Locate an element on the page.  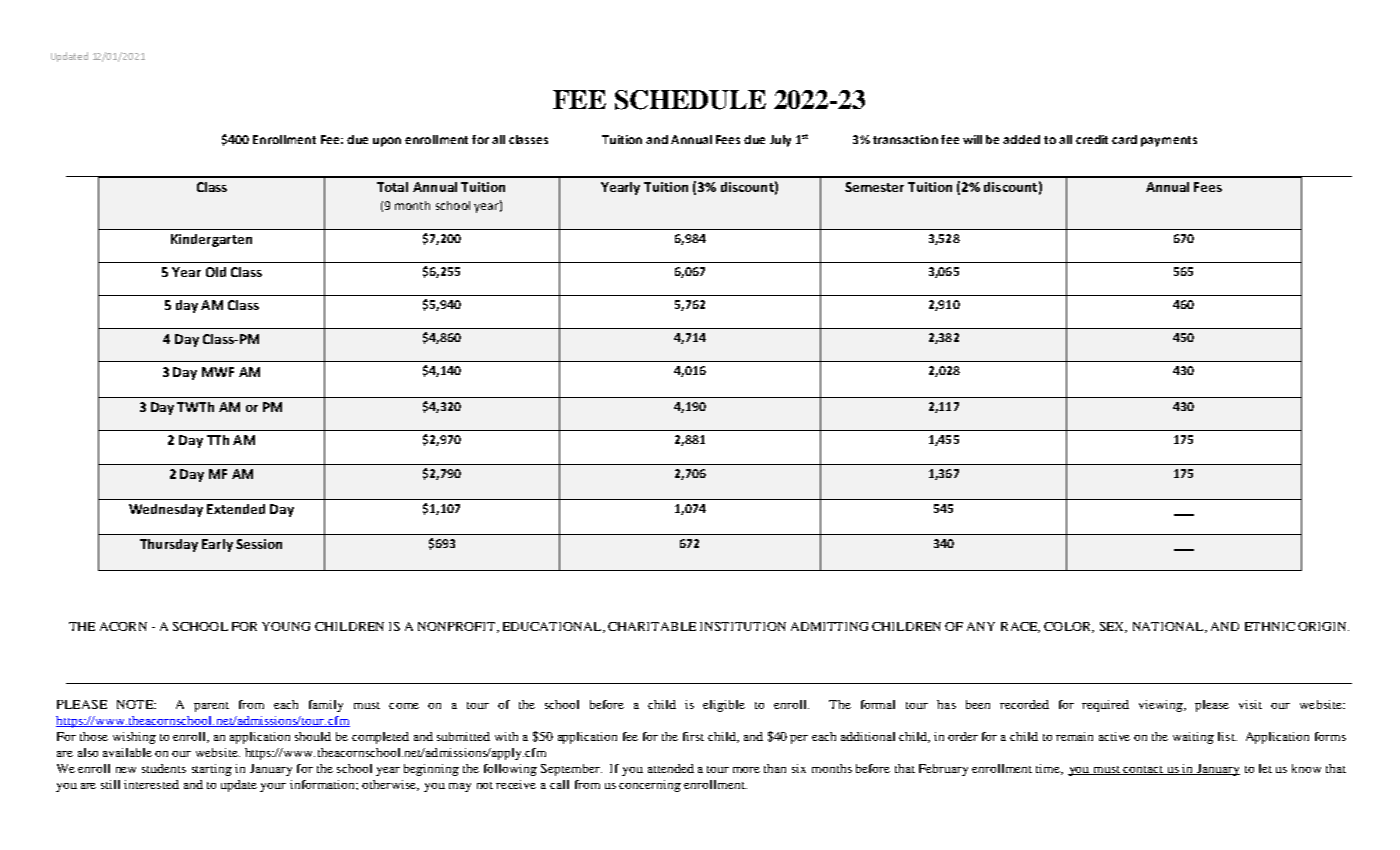
Old is located at coordinates (216, 272).
